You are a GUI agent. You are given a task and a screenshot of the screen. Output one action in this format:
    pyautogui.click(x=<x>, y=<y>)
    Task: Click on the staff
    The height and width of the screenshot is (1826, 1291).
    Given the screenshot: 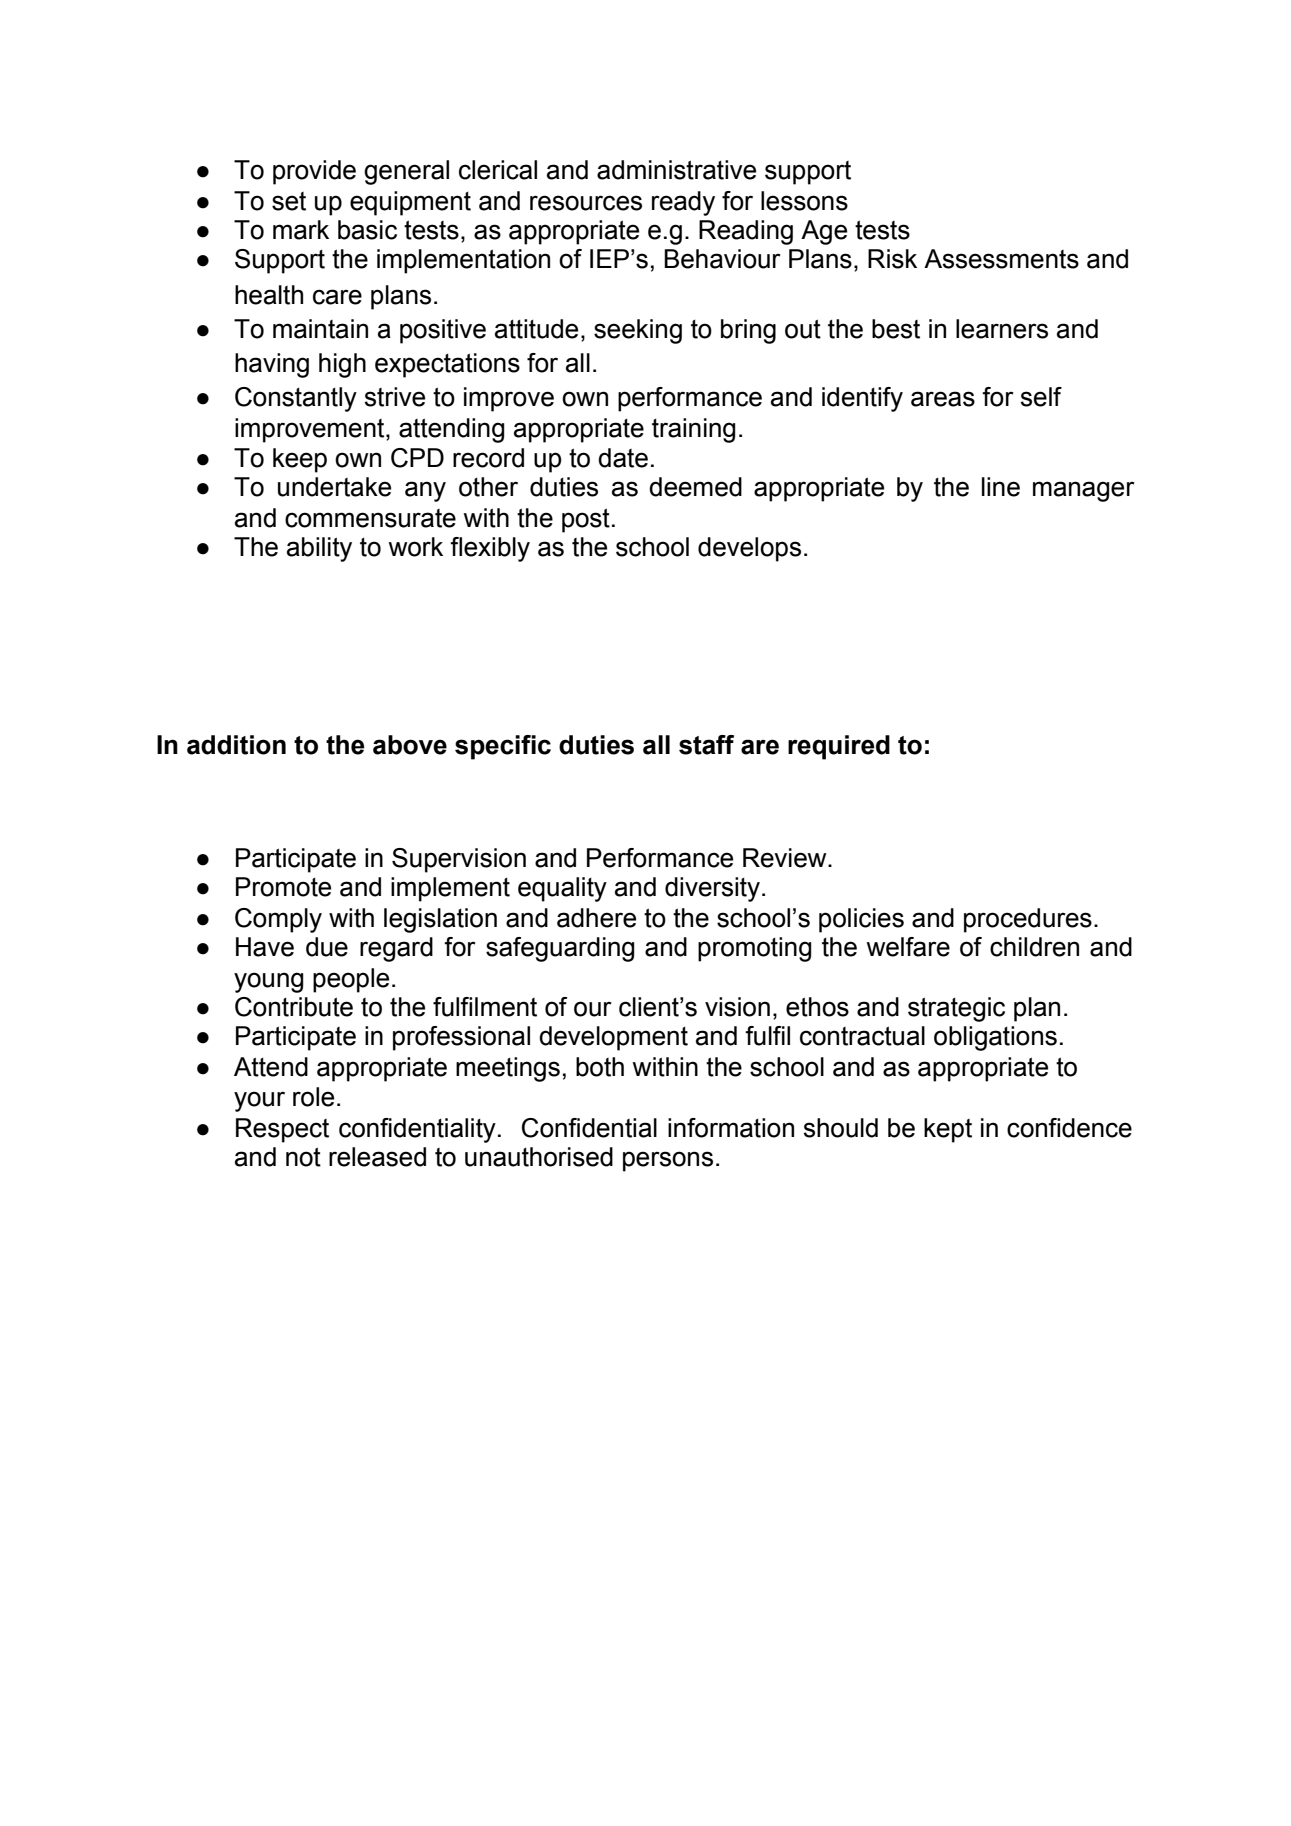 What is the action you would take?
    pyautogui.click(x=706, y=745)
